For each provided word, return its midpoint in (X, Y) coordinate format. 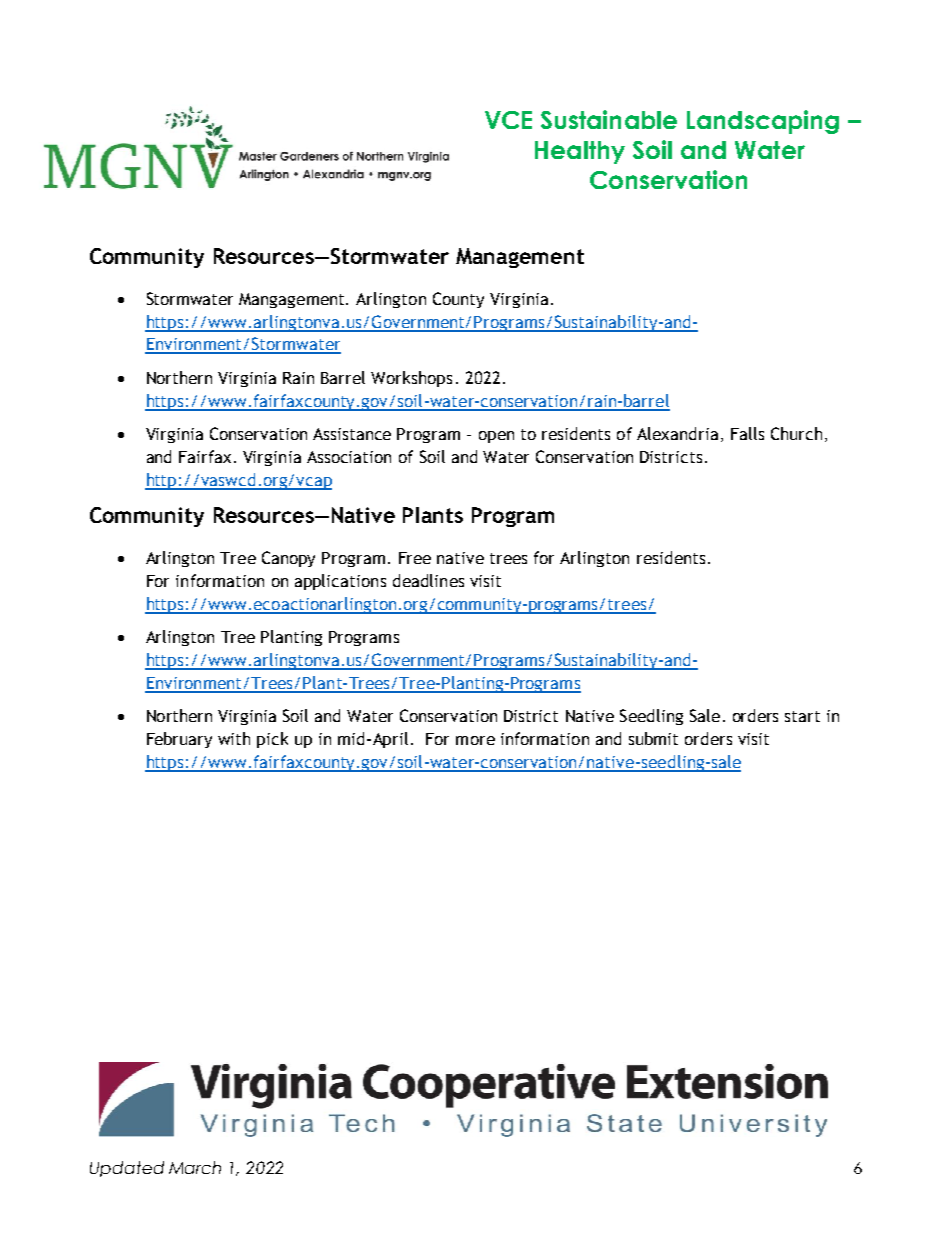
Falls (747, 433)
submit (653, 738)
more (475, 740)
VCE (508, 120)
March (195, 1167)
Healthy (580, 152)
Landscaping (763, 122)
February (179, 740)
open (496, 437)
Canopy (288, 559)
